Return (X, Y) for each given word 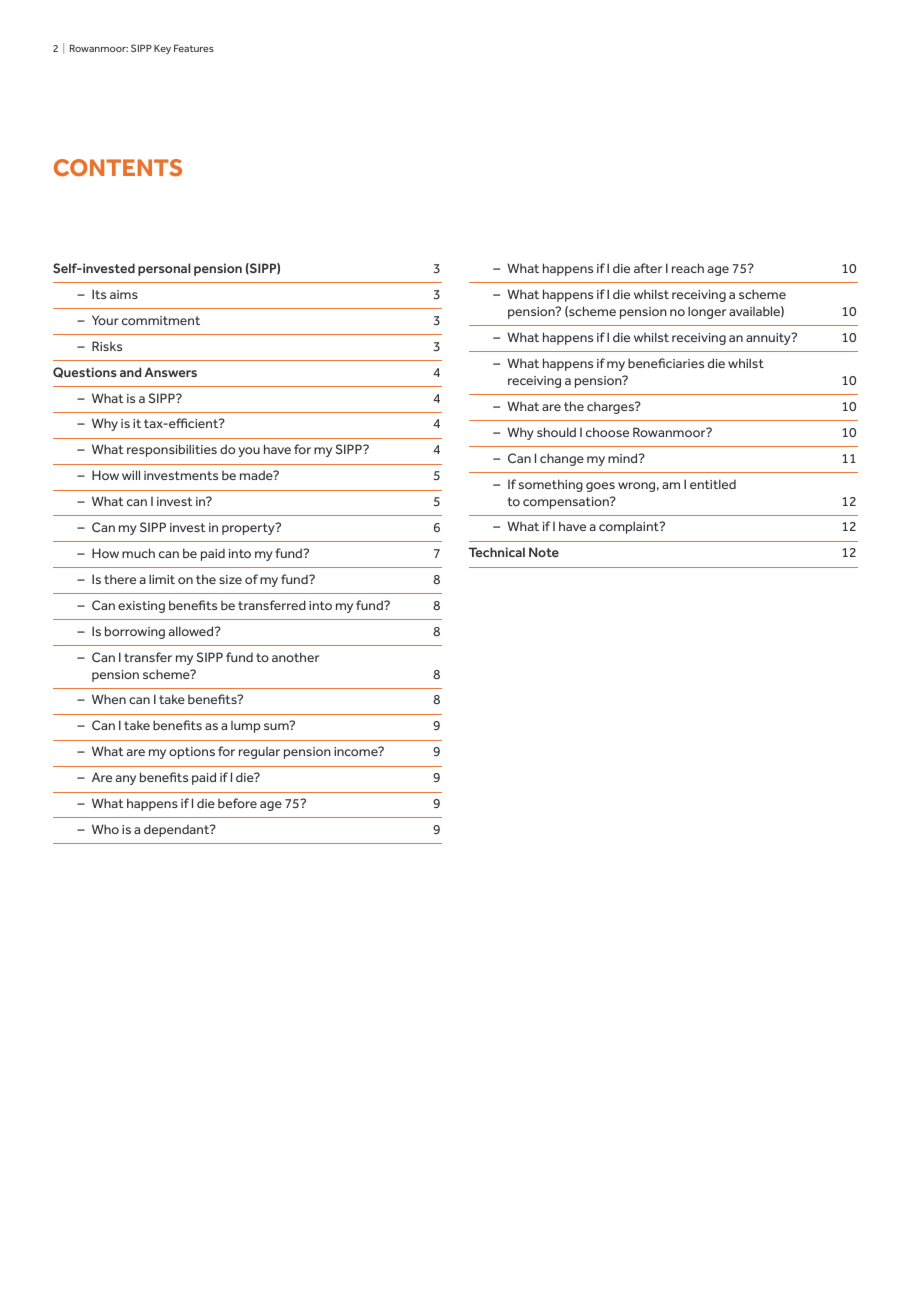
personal (164, 269)
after (648, 268)
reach (688, 268)
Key (162, 49)
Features (194, 48)
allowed (192, 631)
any (126, 780)
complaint (630, 527)
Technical (497, 552)
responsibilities (172, 450)
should (556, 432)
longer (707, 312)
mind (624, 458)
